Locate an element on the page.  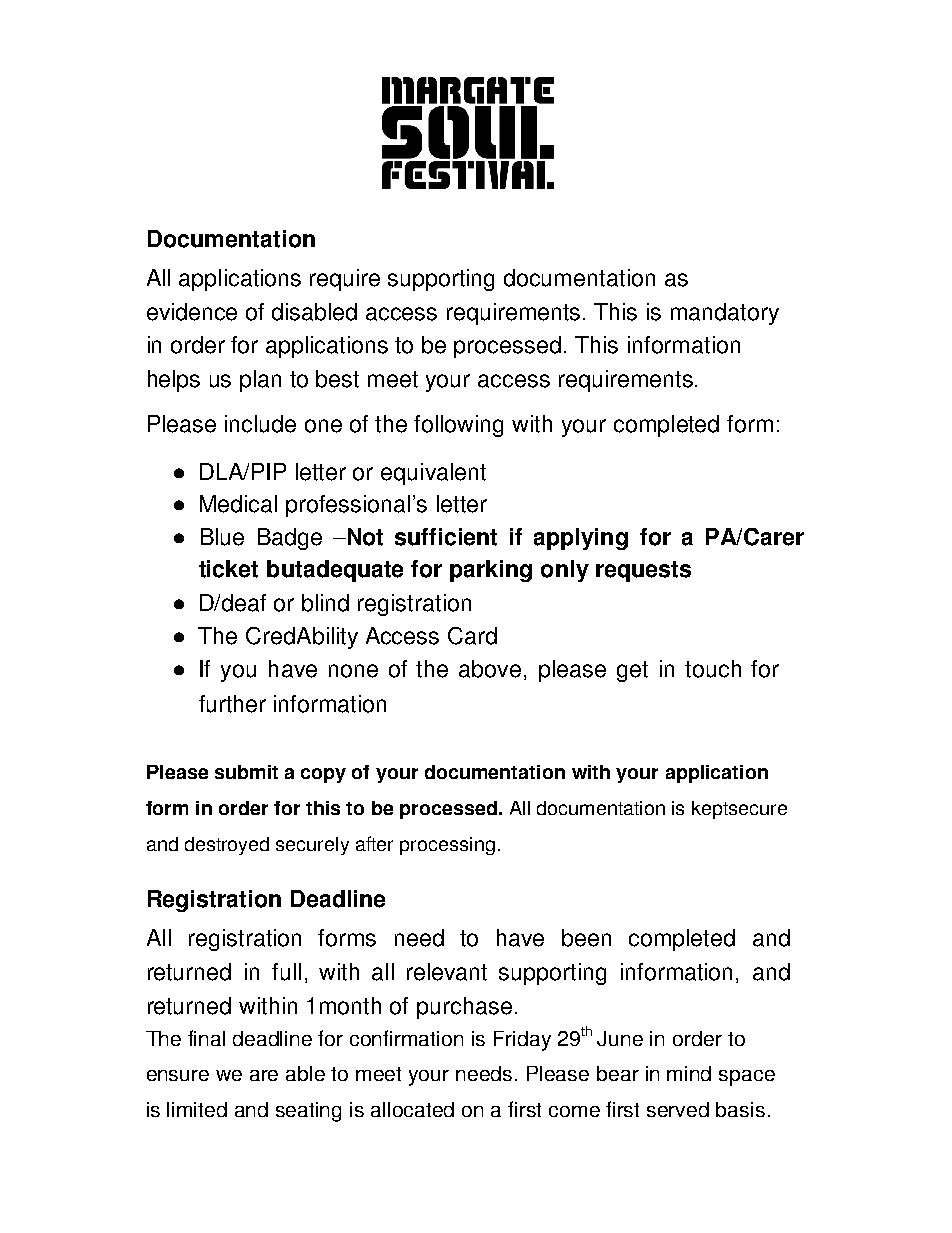
applying is located at coordinates (581, 539).
